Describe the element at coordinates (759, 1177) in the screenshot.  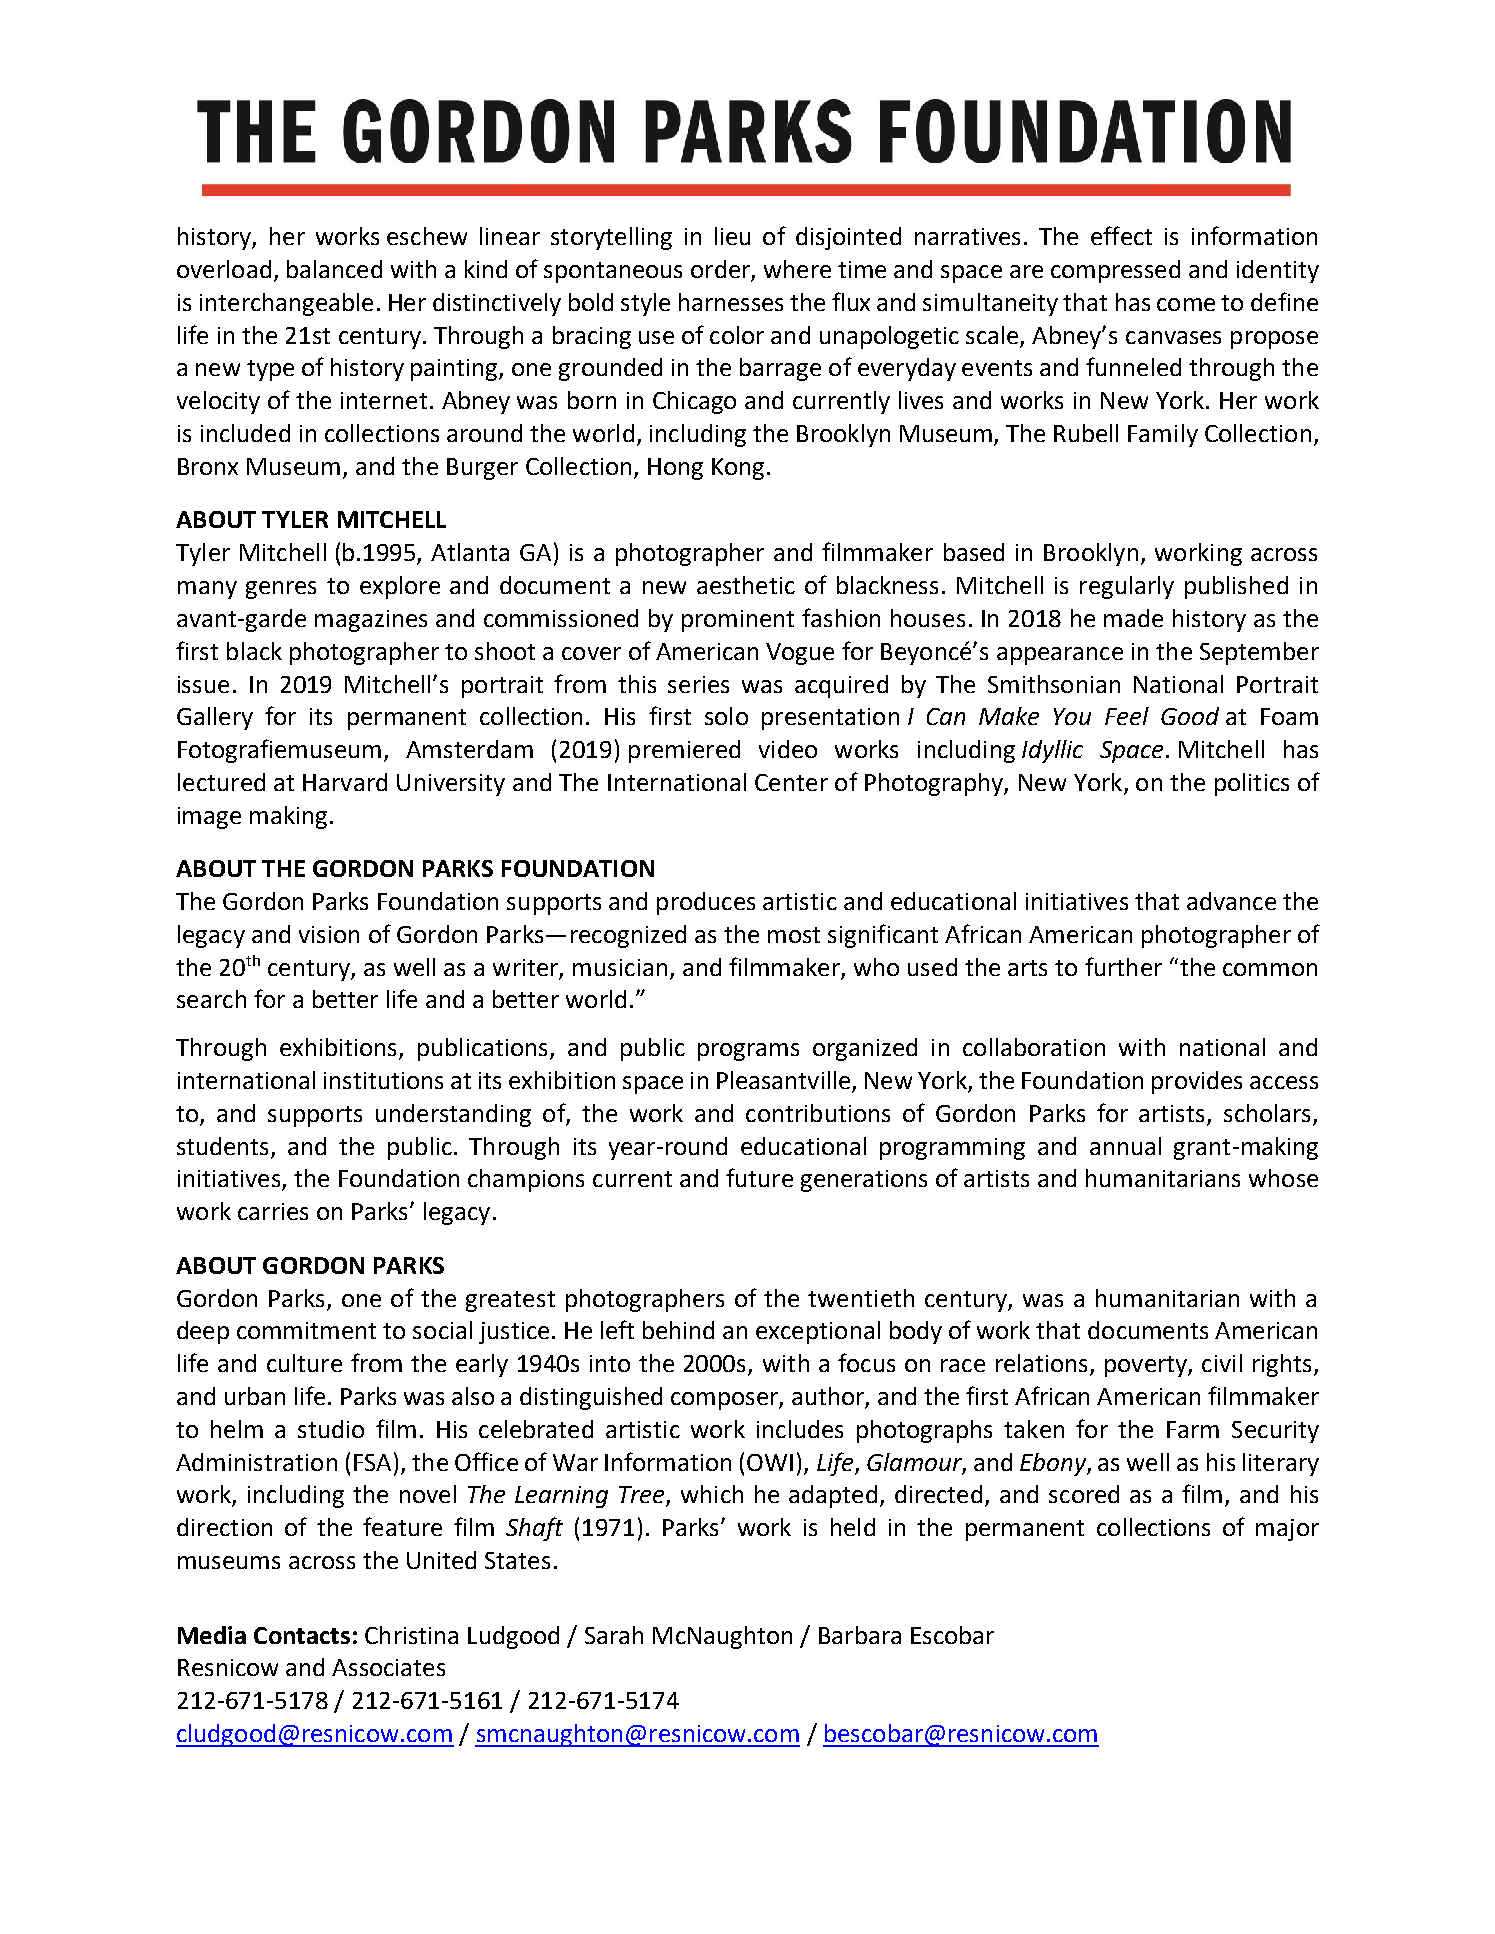
I see `future` at that location.
